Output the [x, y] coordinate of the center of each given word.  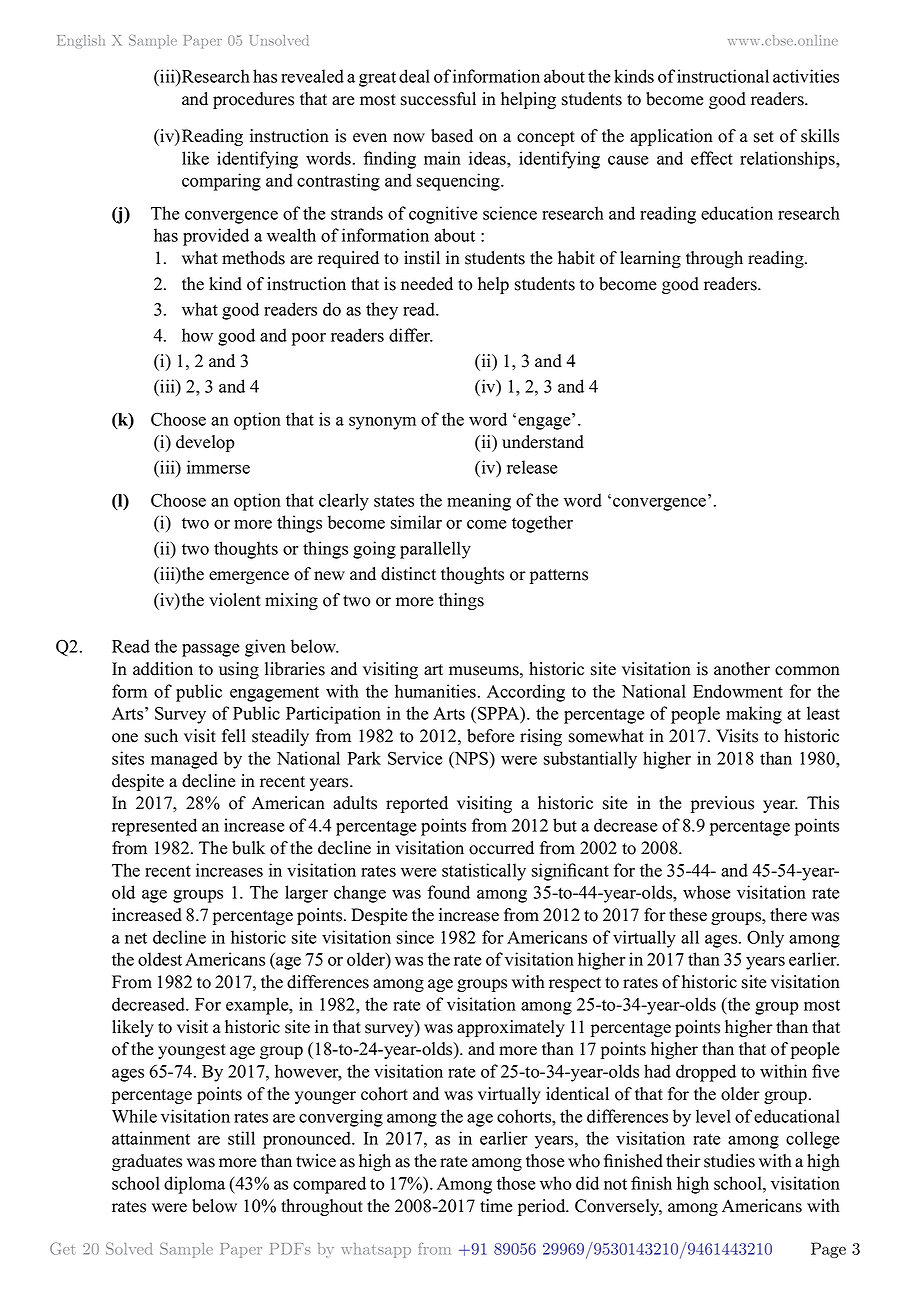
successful [438, 99]
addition [163, 669]
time [496, 1206]
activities [806, 76]
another [742, 669]
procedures [253, 100]
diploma [194, 1185]
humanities [435, 691]
